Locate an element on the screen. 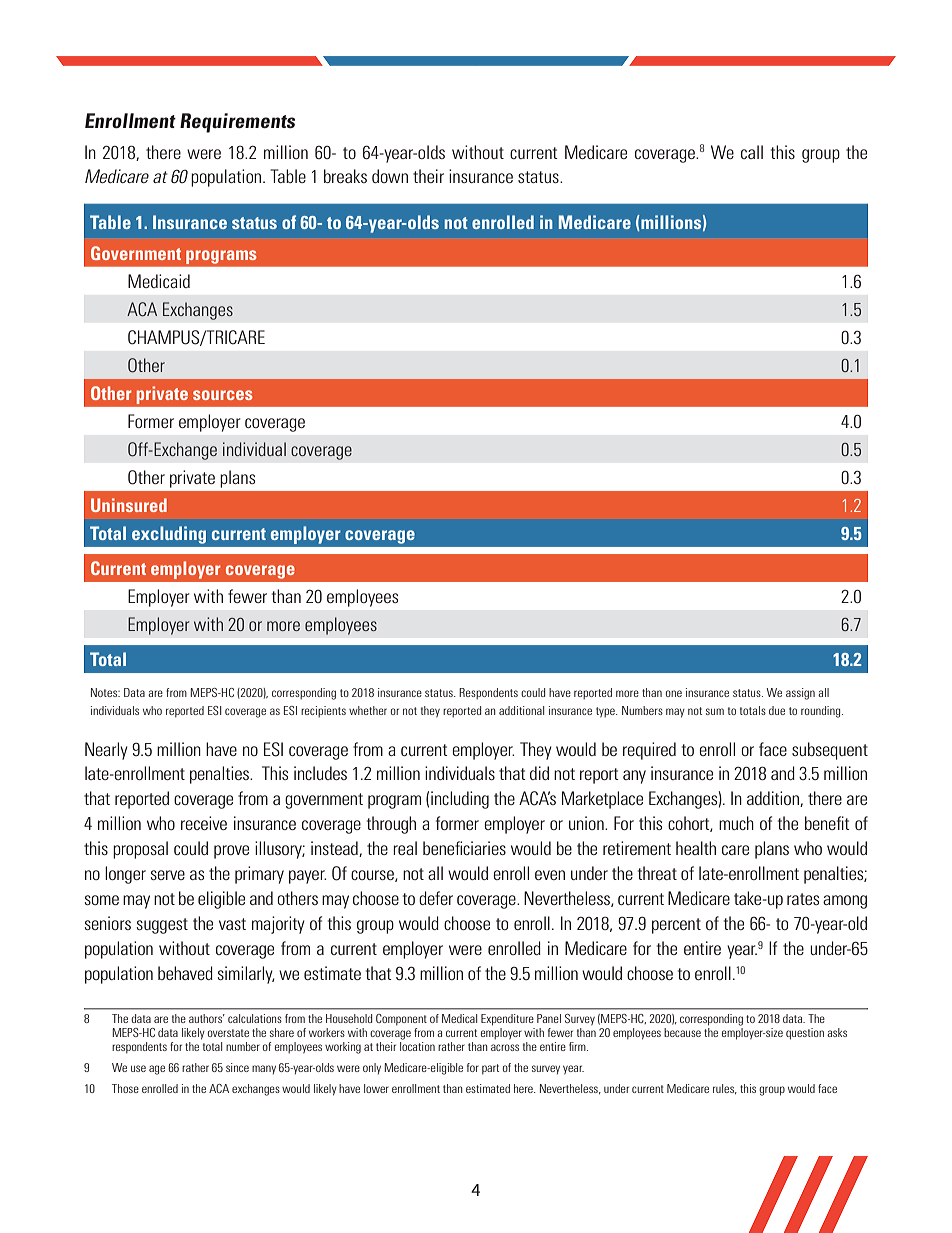  assign is located at coordinates (800, 694).
